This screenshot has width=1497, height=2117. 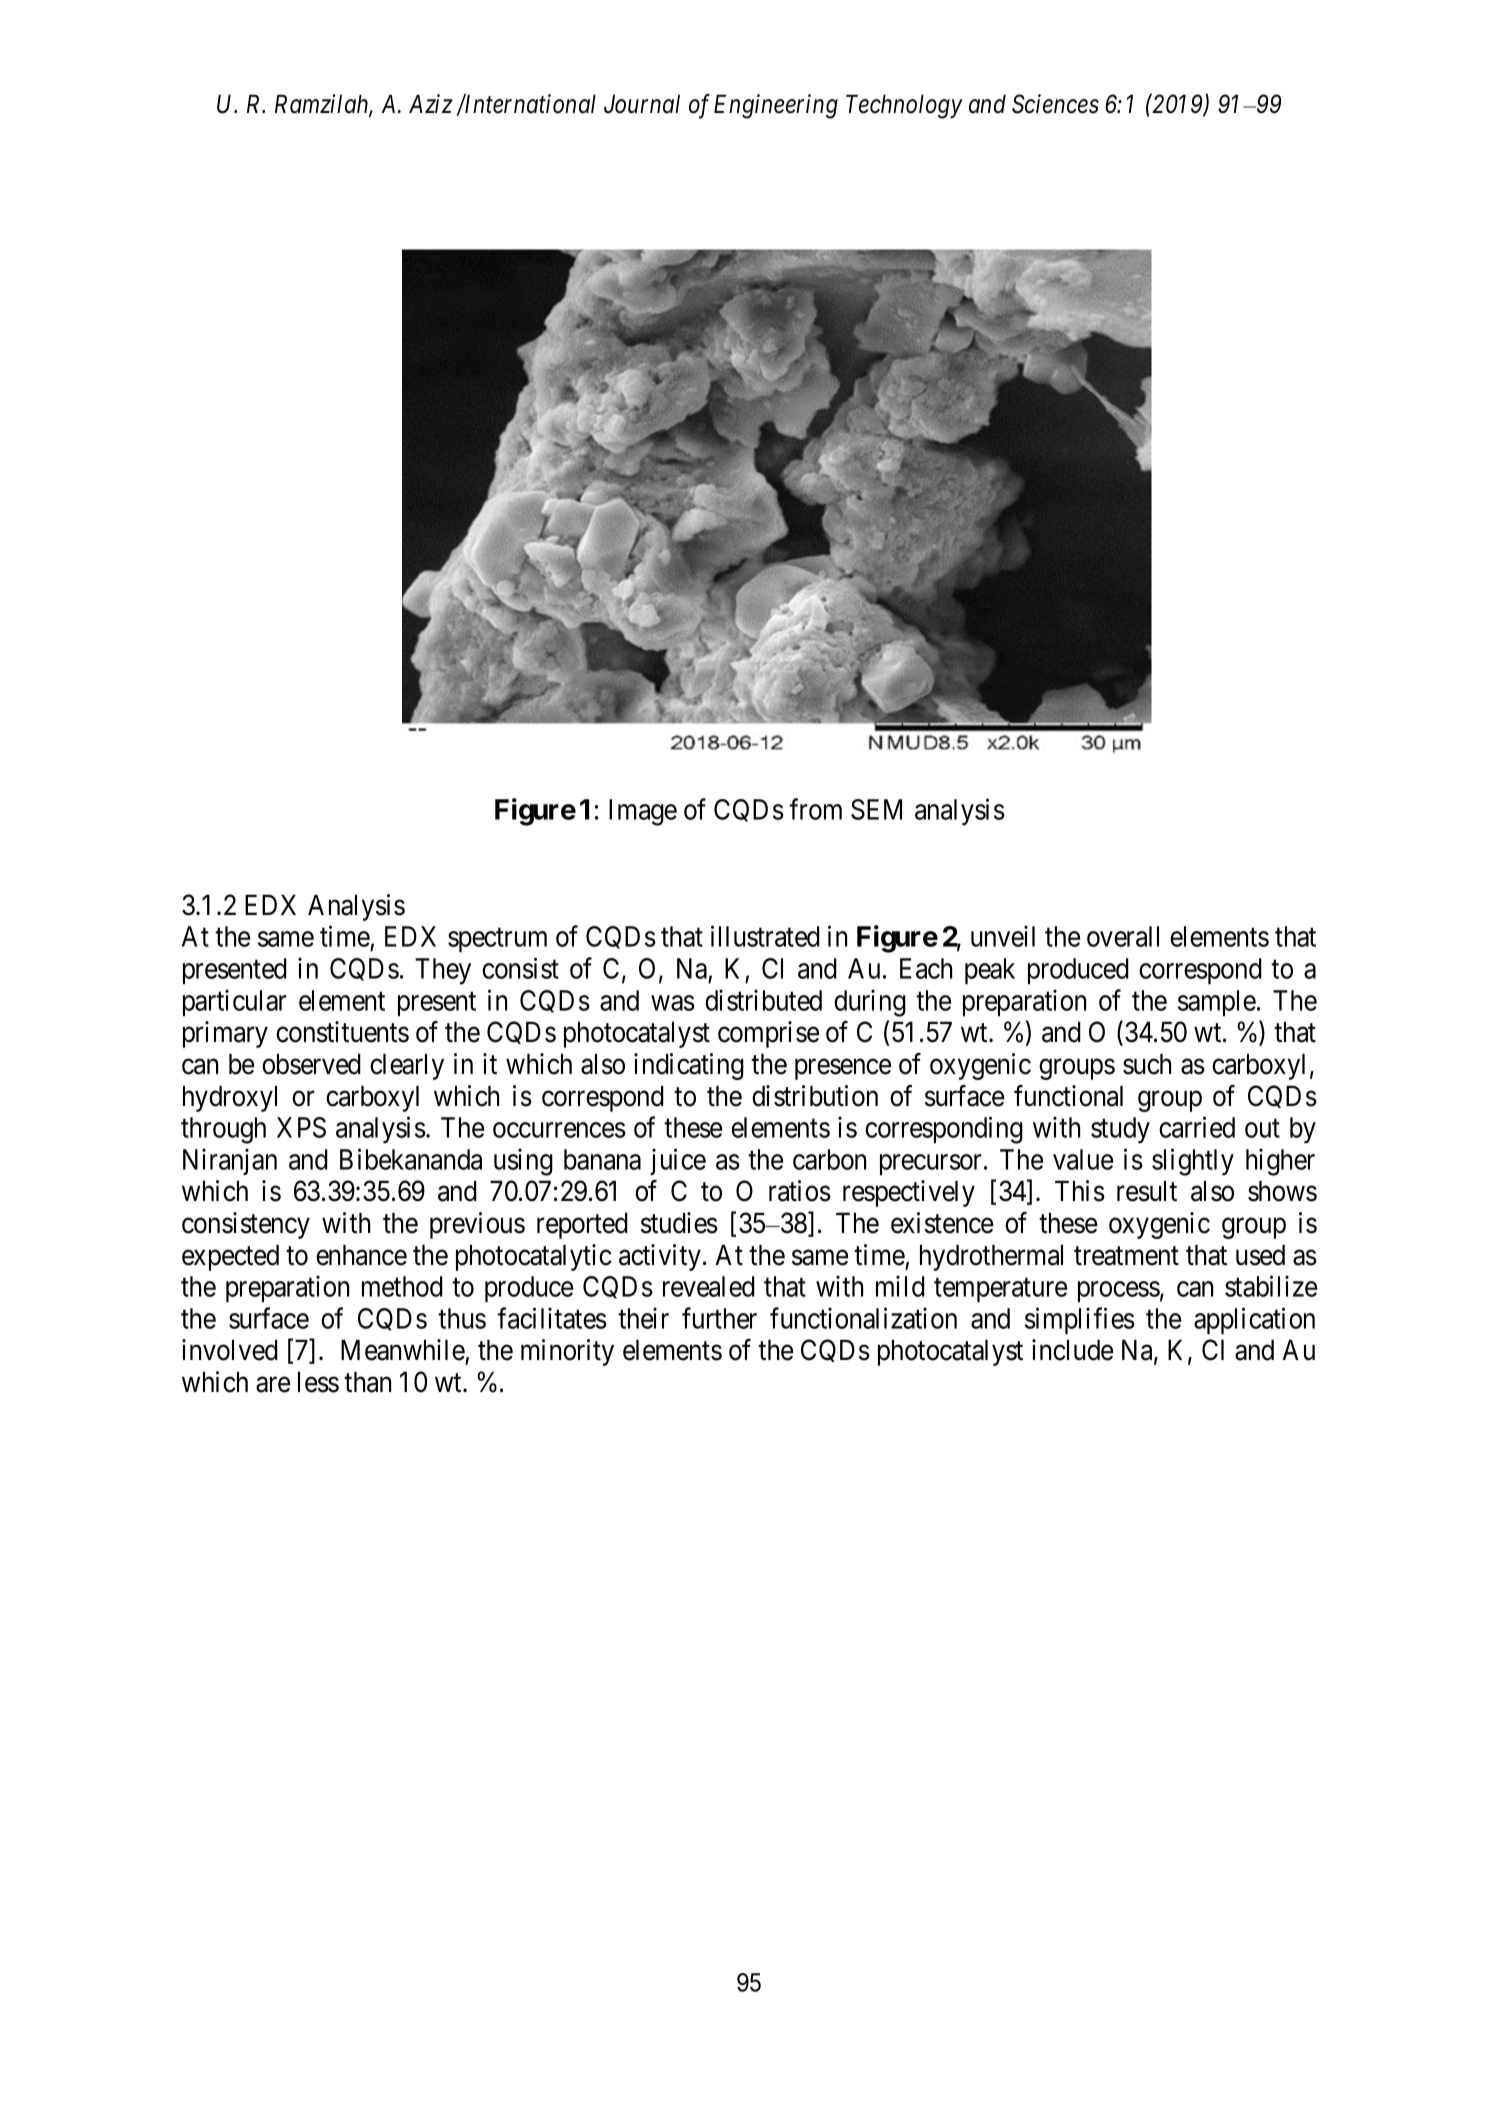 What do you see at coordinates (776, 107) in the screenshot?
I see `Engineering` at bounding box center [776, 107].
